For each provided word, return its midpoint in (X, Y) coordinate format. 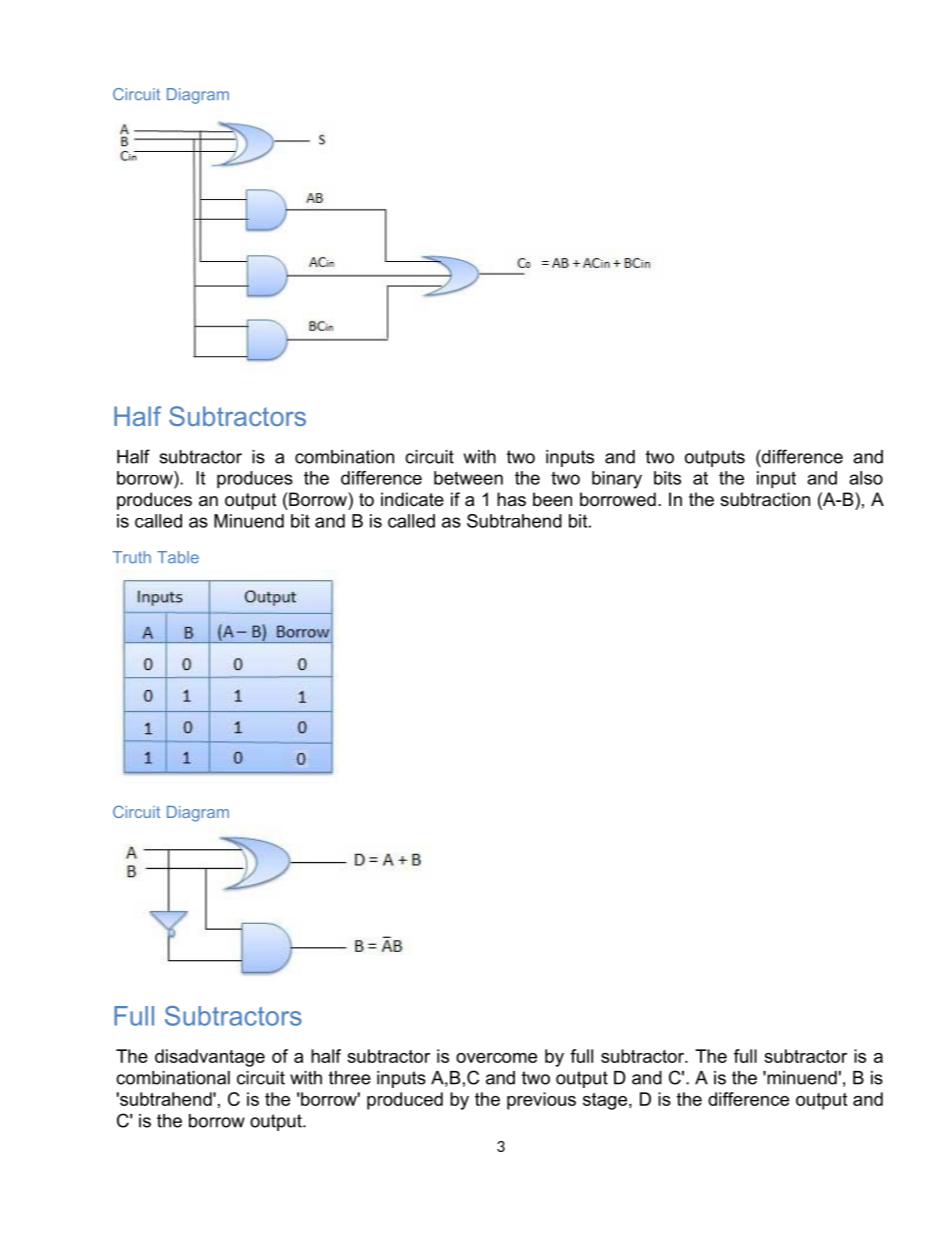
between (468, 478)
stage (606, 1101)
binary (617, 480)
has (511, 499)
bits (667, 478)
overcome (496, 1058)
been (552, 499)
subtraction (765, 499)
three (350, 1078)
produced (405, 1101)
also (866, 478)
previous (541, 1101)
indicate (412, 499)
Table (178, 557)
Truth (132, 557)
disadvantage (210, 1058)
